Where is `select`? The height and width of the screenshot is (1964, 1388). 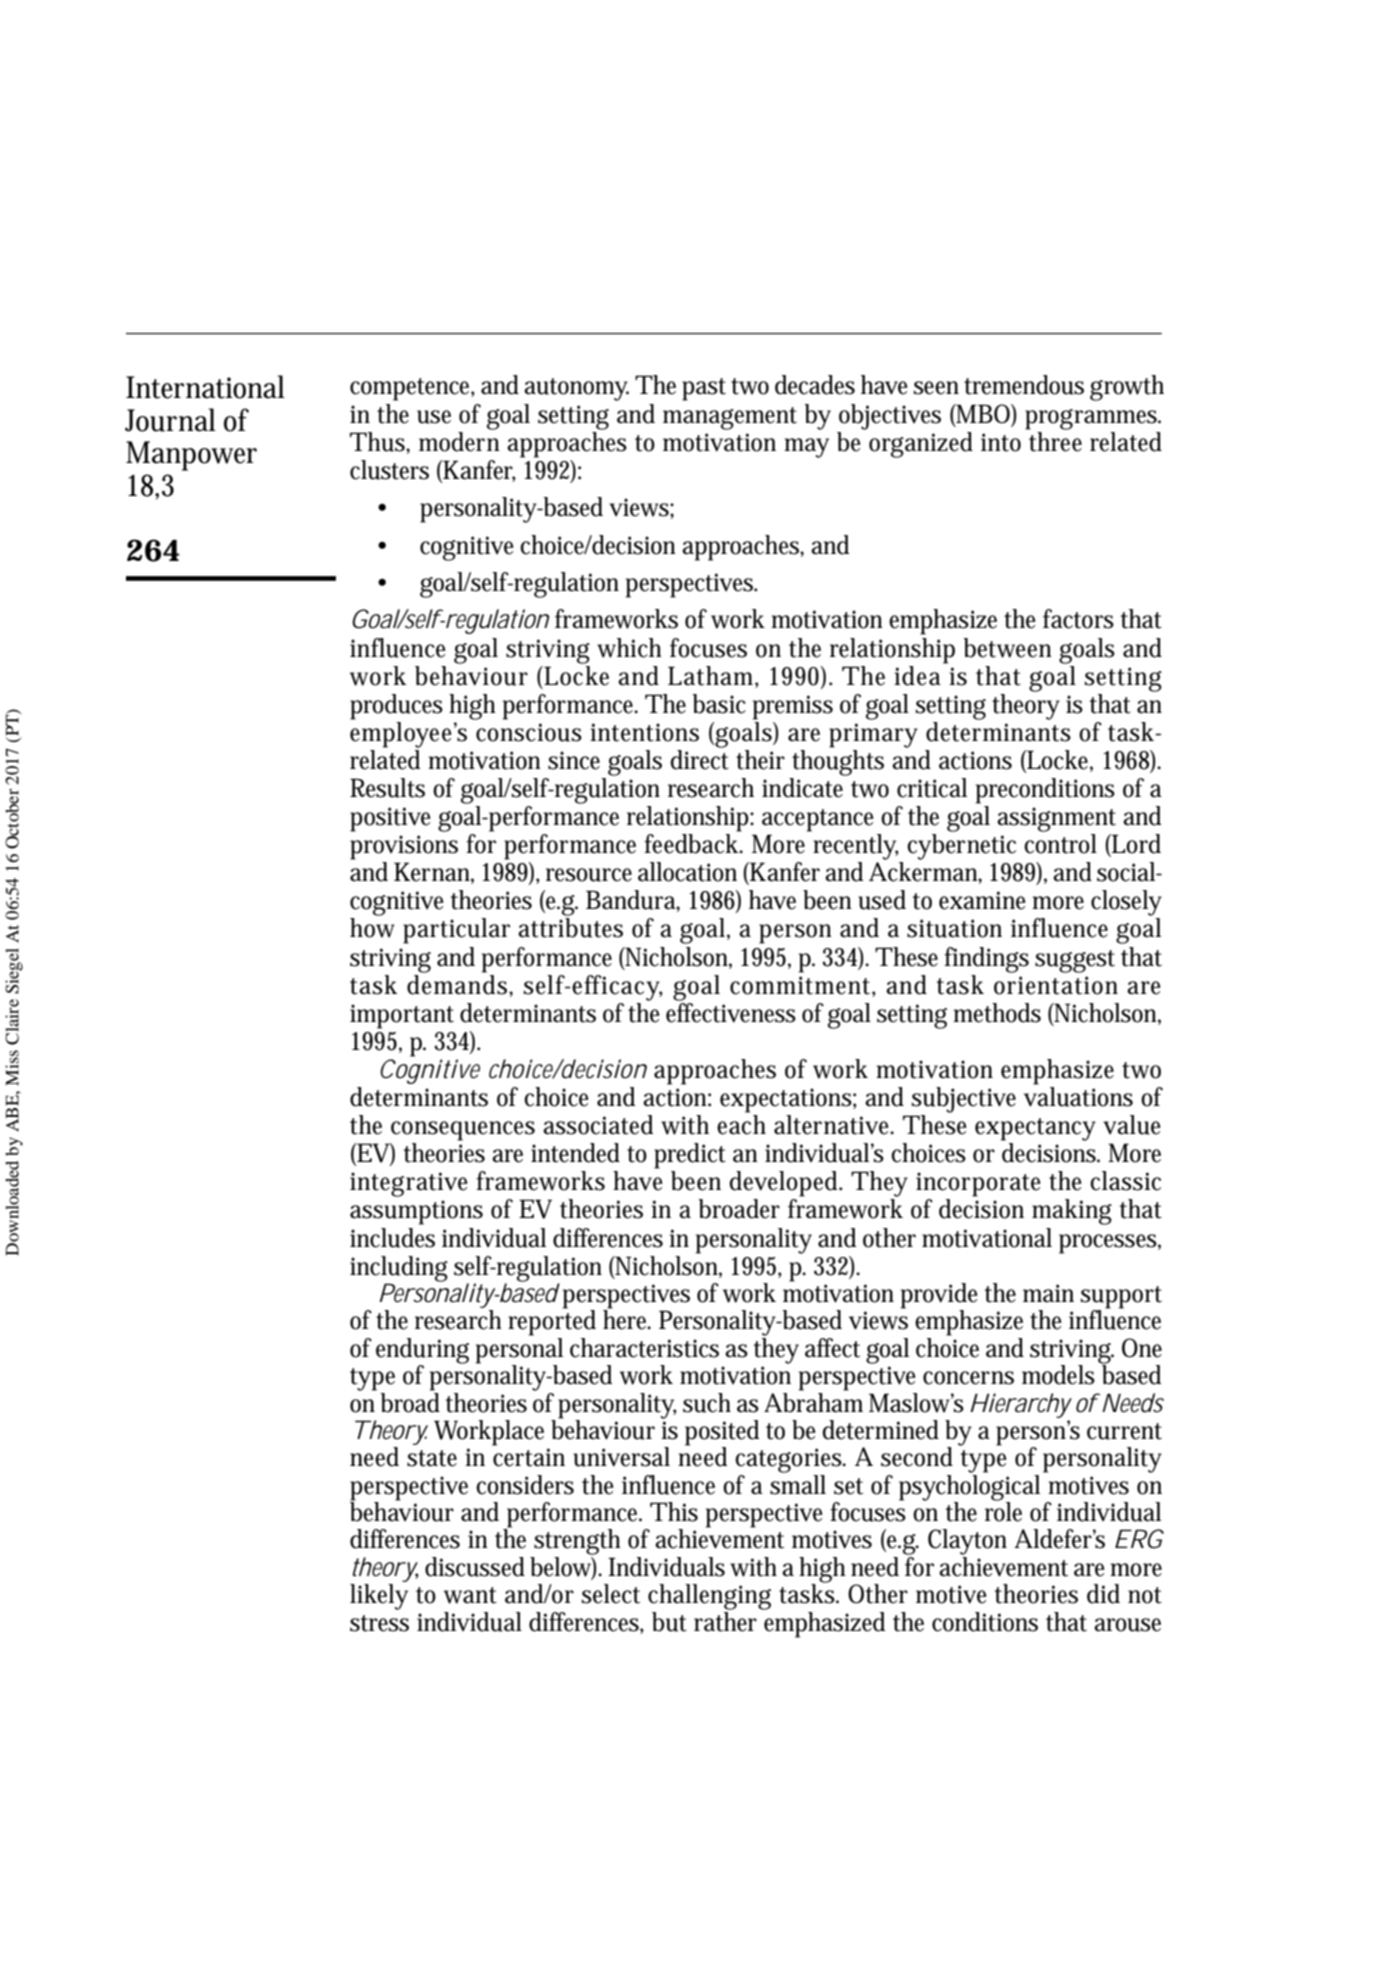
select is located at coordinates (611, 1594).
